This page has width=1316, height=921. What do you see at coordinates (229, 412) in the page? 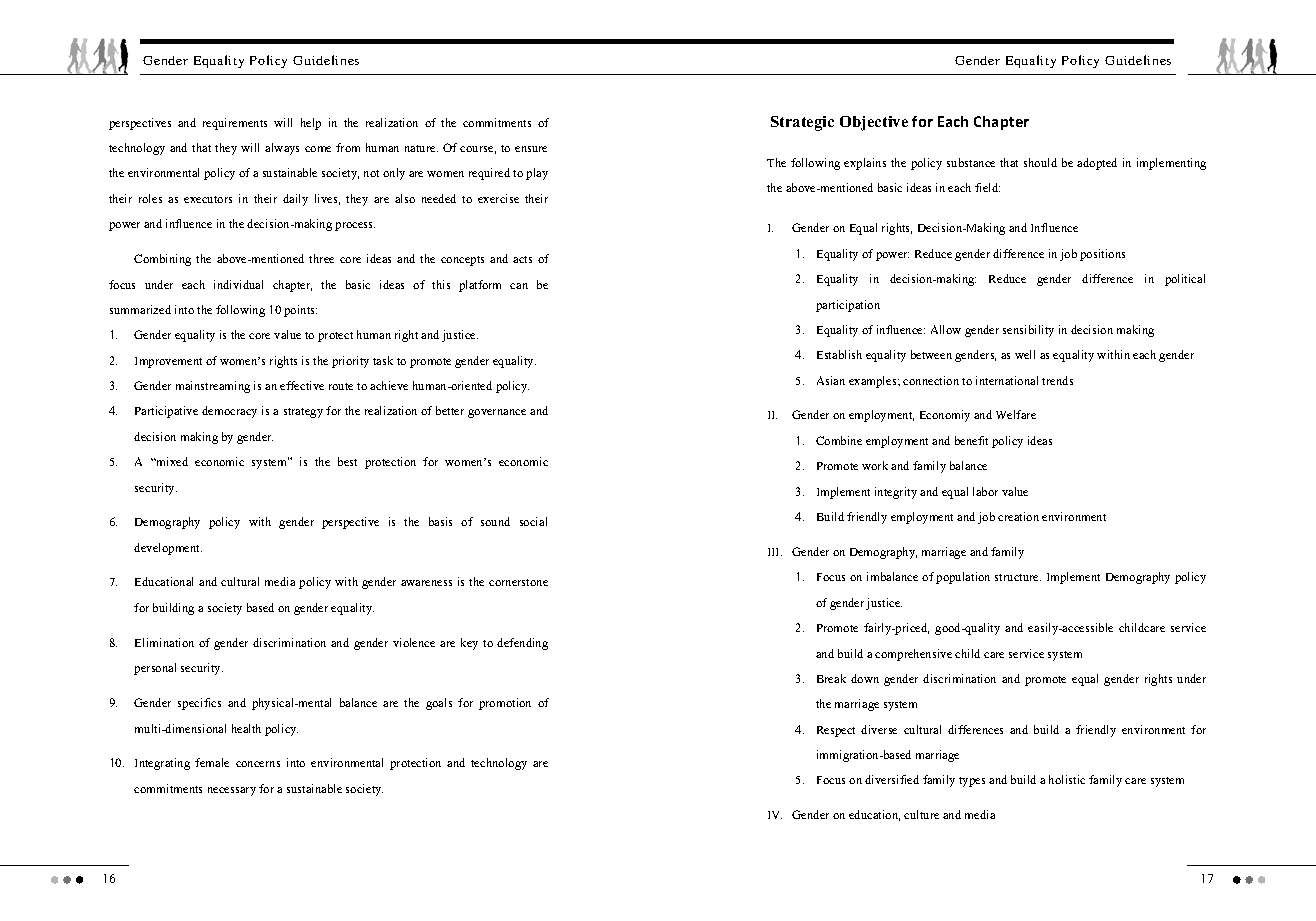
I see `democracy` at bounding box center [229, 412].
